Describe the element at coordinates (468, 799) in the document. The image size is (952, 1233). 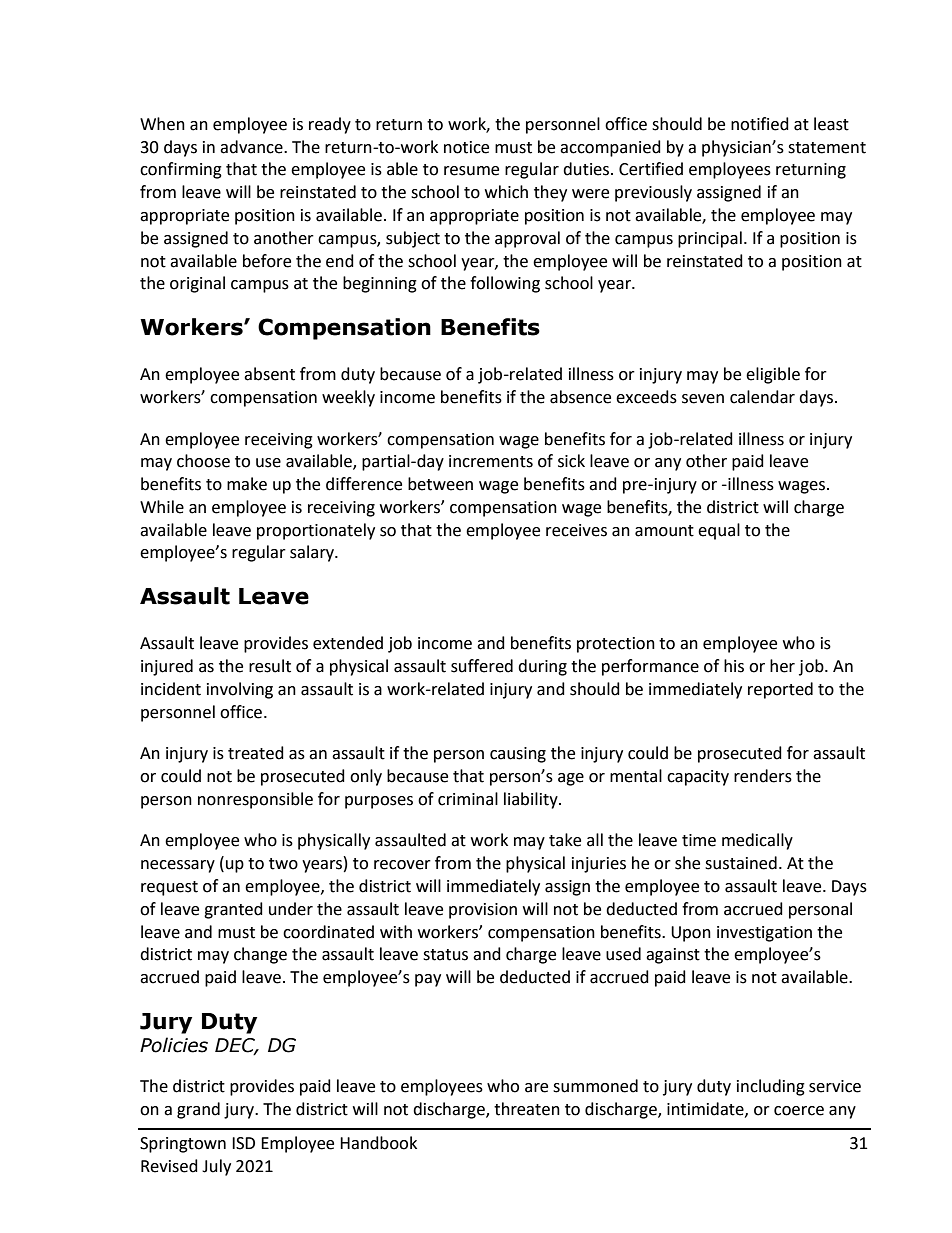
I see `criminal` at that location.
